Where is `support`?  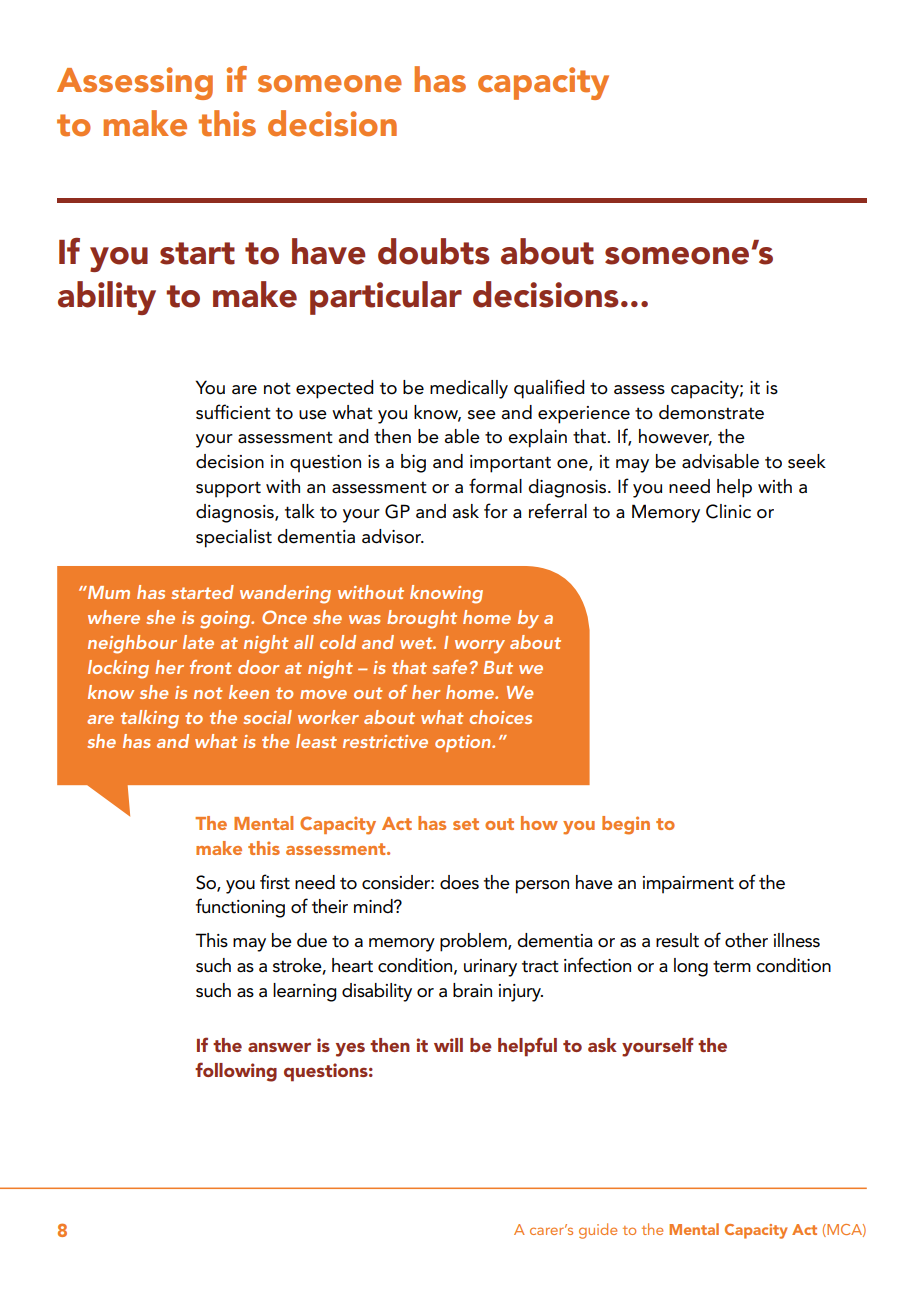
support is located at coordinates (228, 489).
